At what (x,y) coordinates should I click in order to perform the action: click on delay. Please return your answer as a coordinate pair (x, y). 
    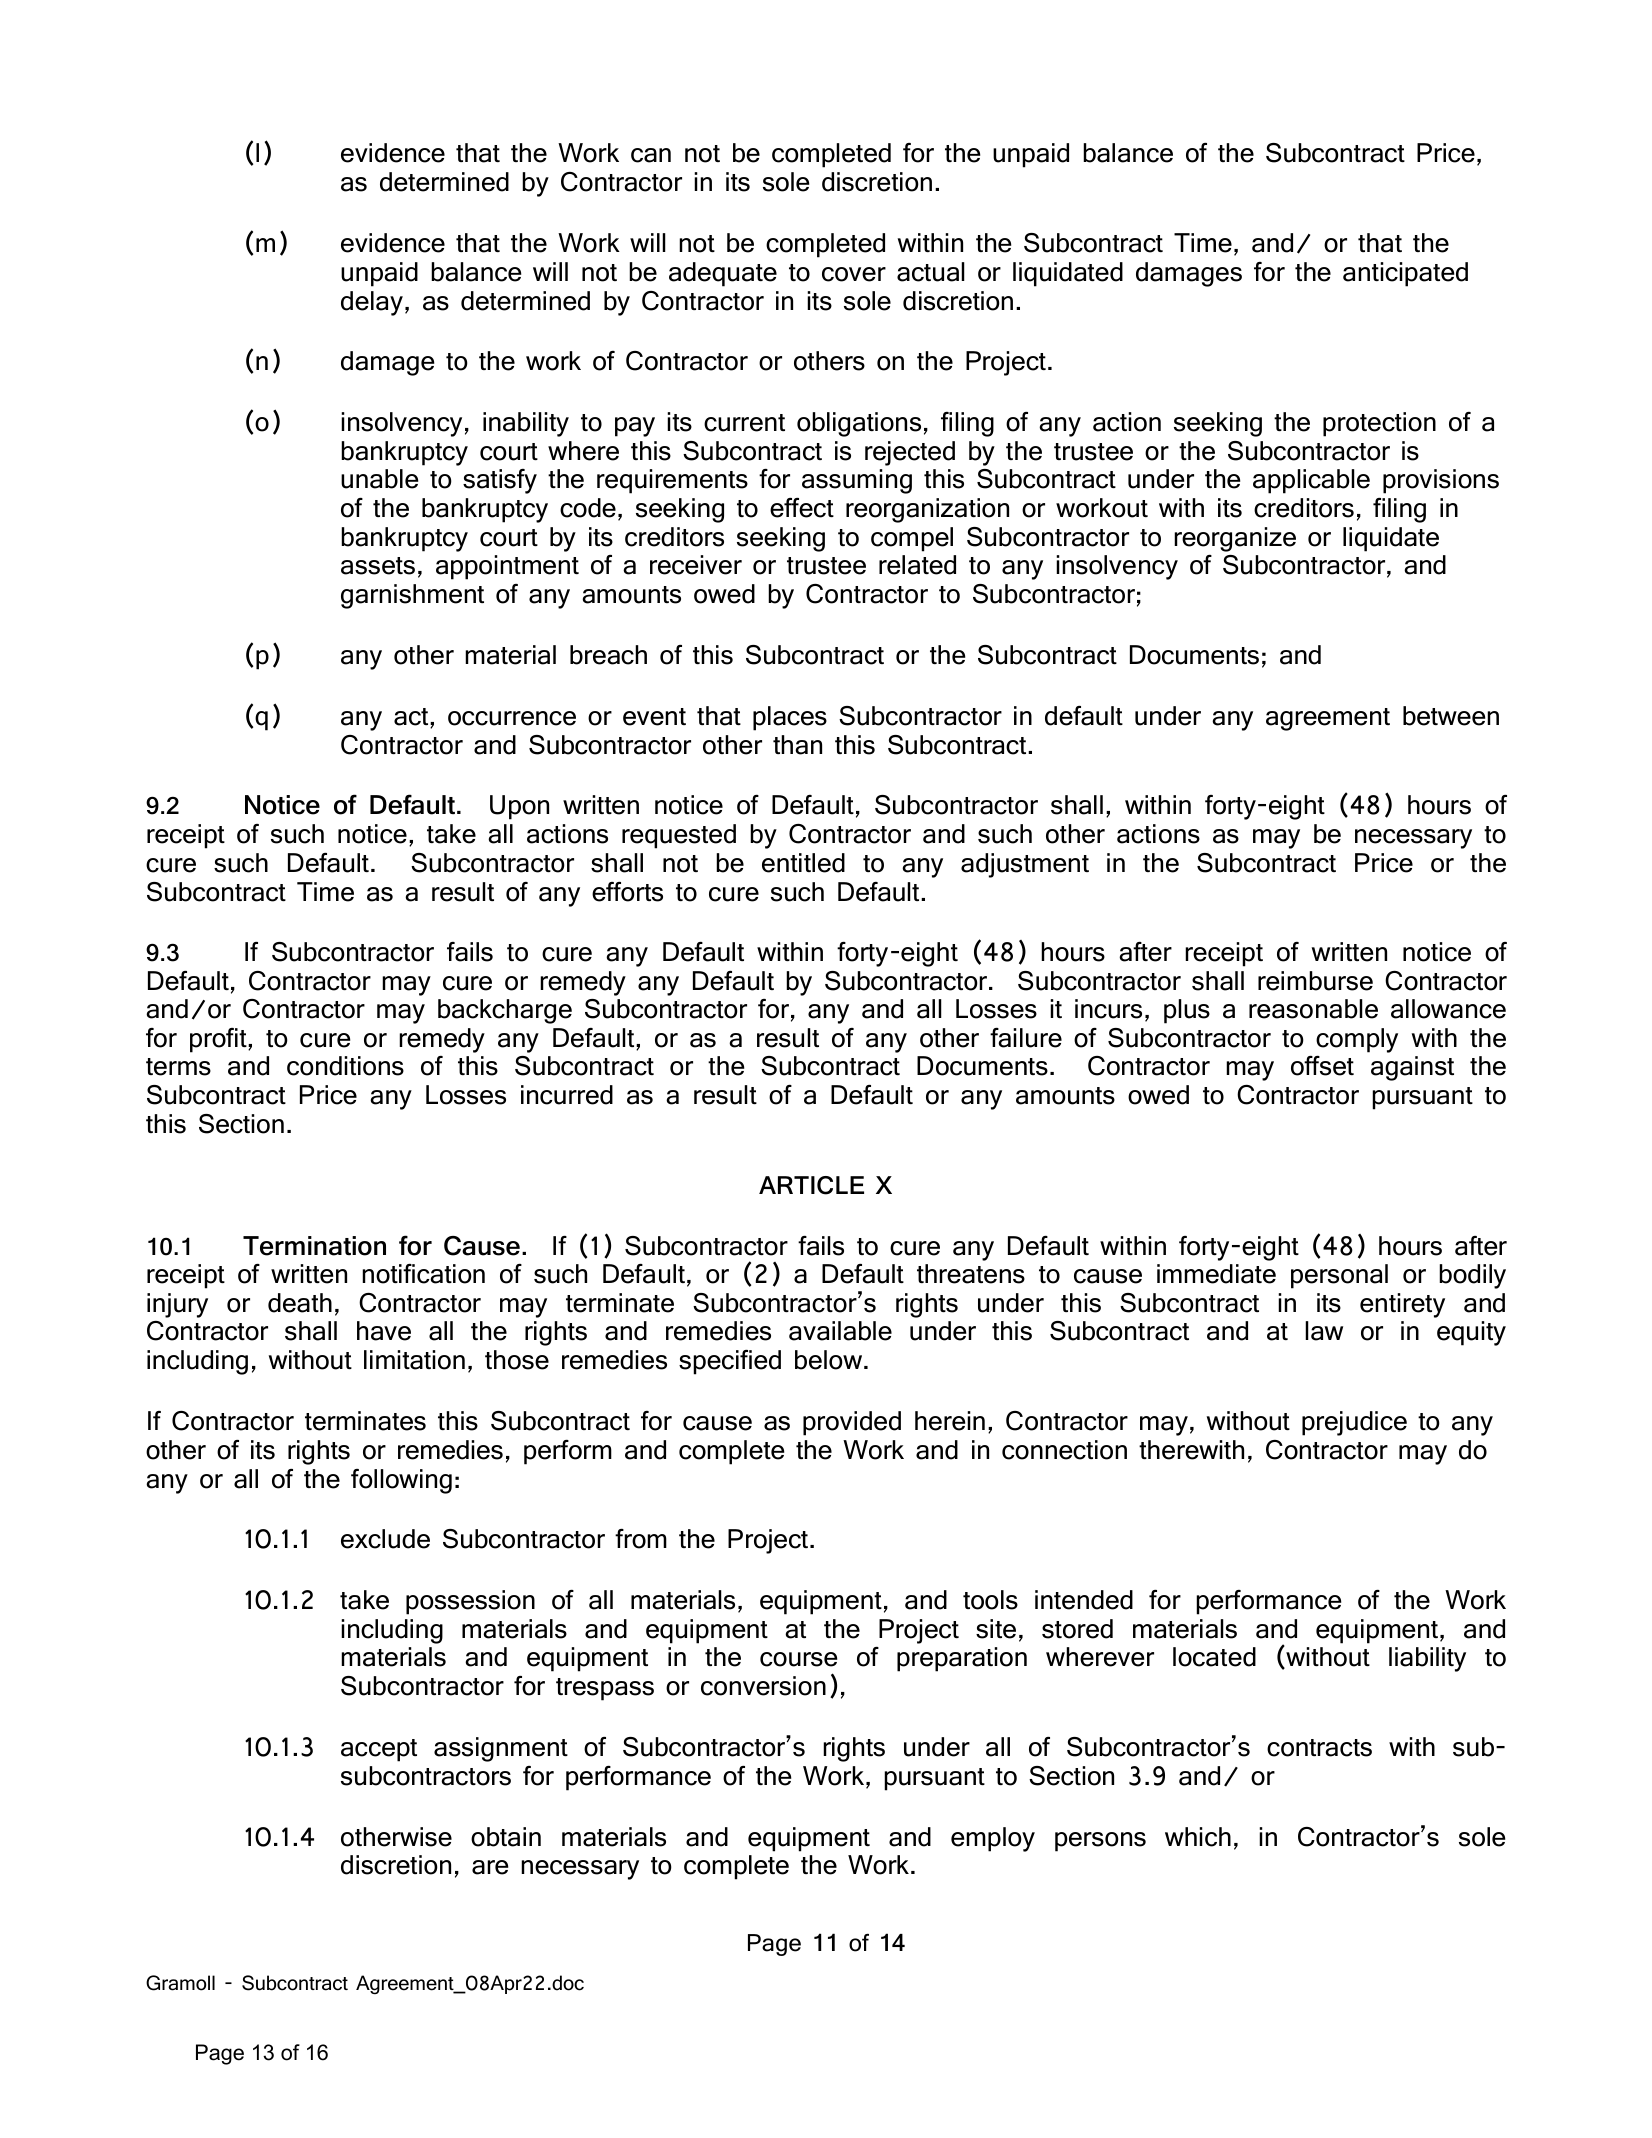
    Looking at the image, I should click on (372, 303).
